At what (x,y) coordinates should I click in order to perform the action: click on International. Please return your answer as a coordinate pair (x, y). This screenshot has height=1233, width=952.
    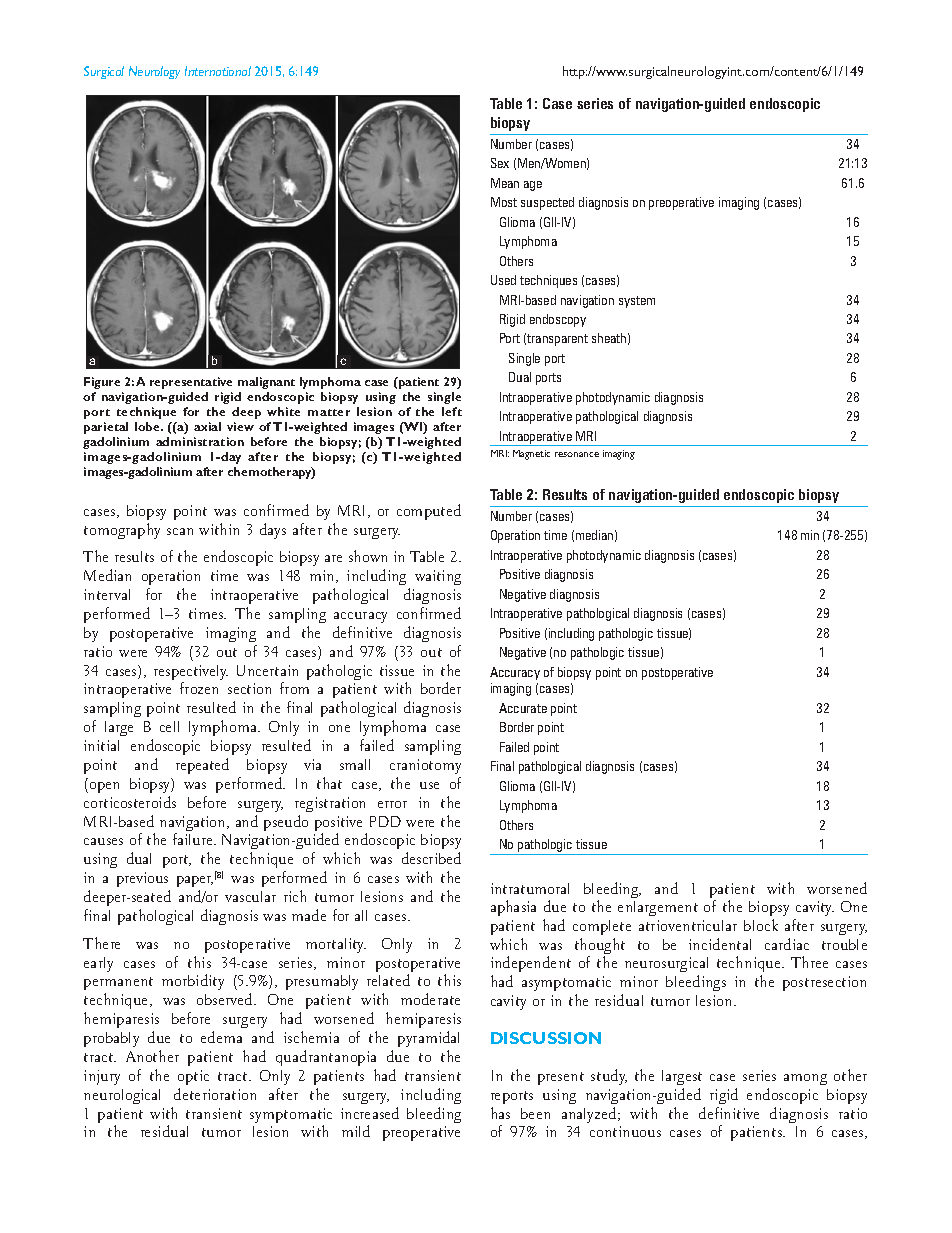
    Looking at the image, I should click on (218, 71).
